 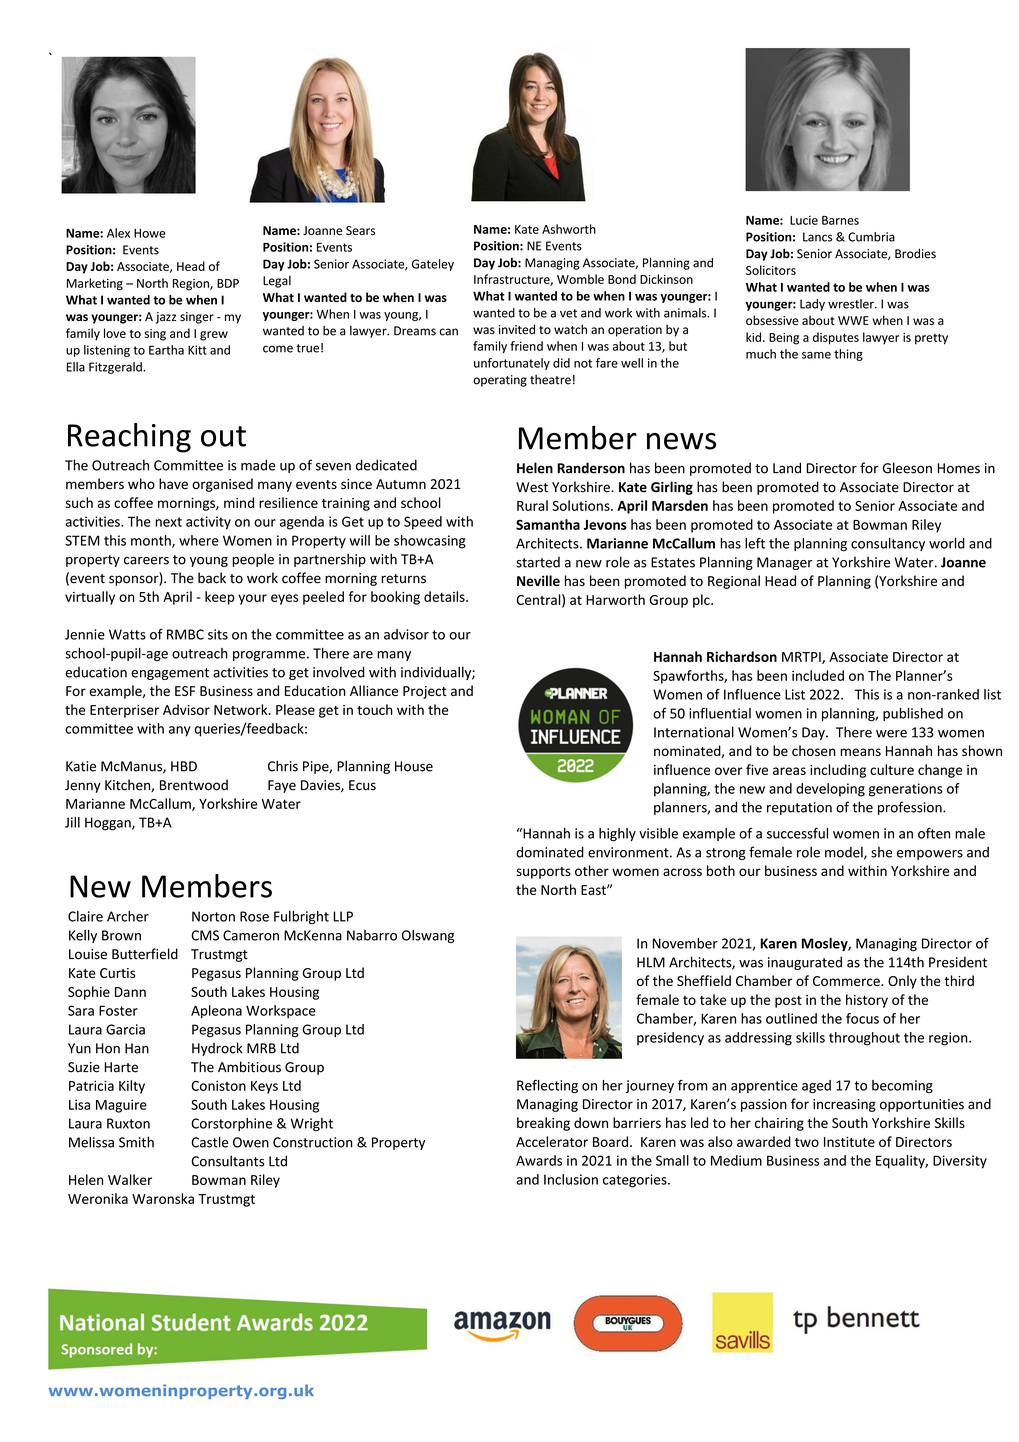 I want to click on Ashworth, so click(x=569, y=229).
